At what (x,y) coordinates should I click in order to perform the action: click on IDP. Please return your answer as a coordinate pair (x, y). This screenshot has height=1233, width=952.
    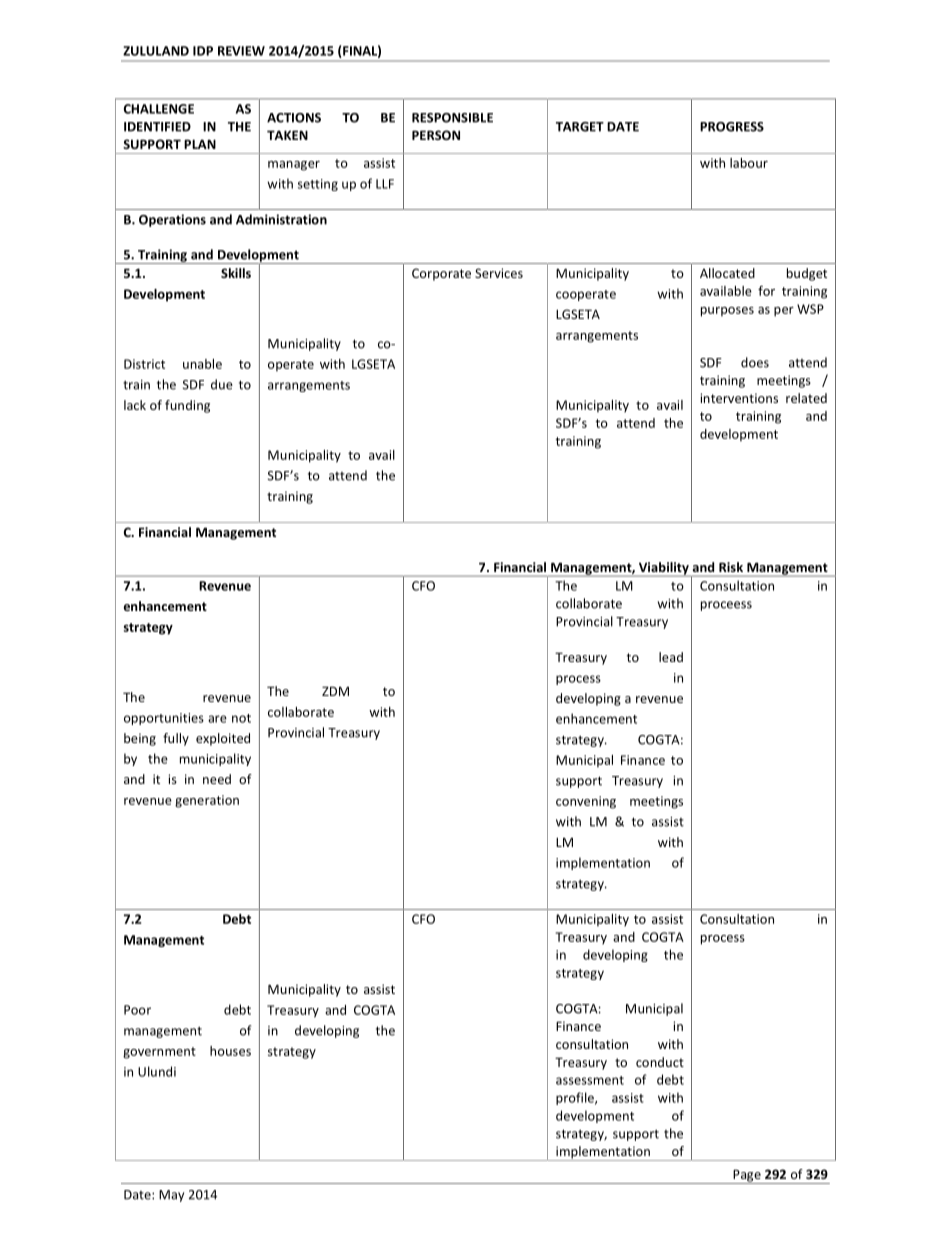
    Looking at the image, I should click on (203, 51).
